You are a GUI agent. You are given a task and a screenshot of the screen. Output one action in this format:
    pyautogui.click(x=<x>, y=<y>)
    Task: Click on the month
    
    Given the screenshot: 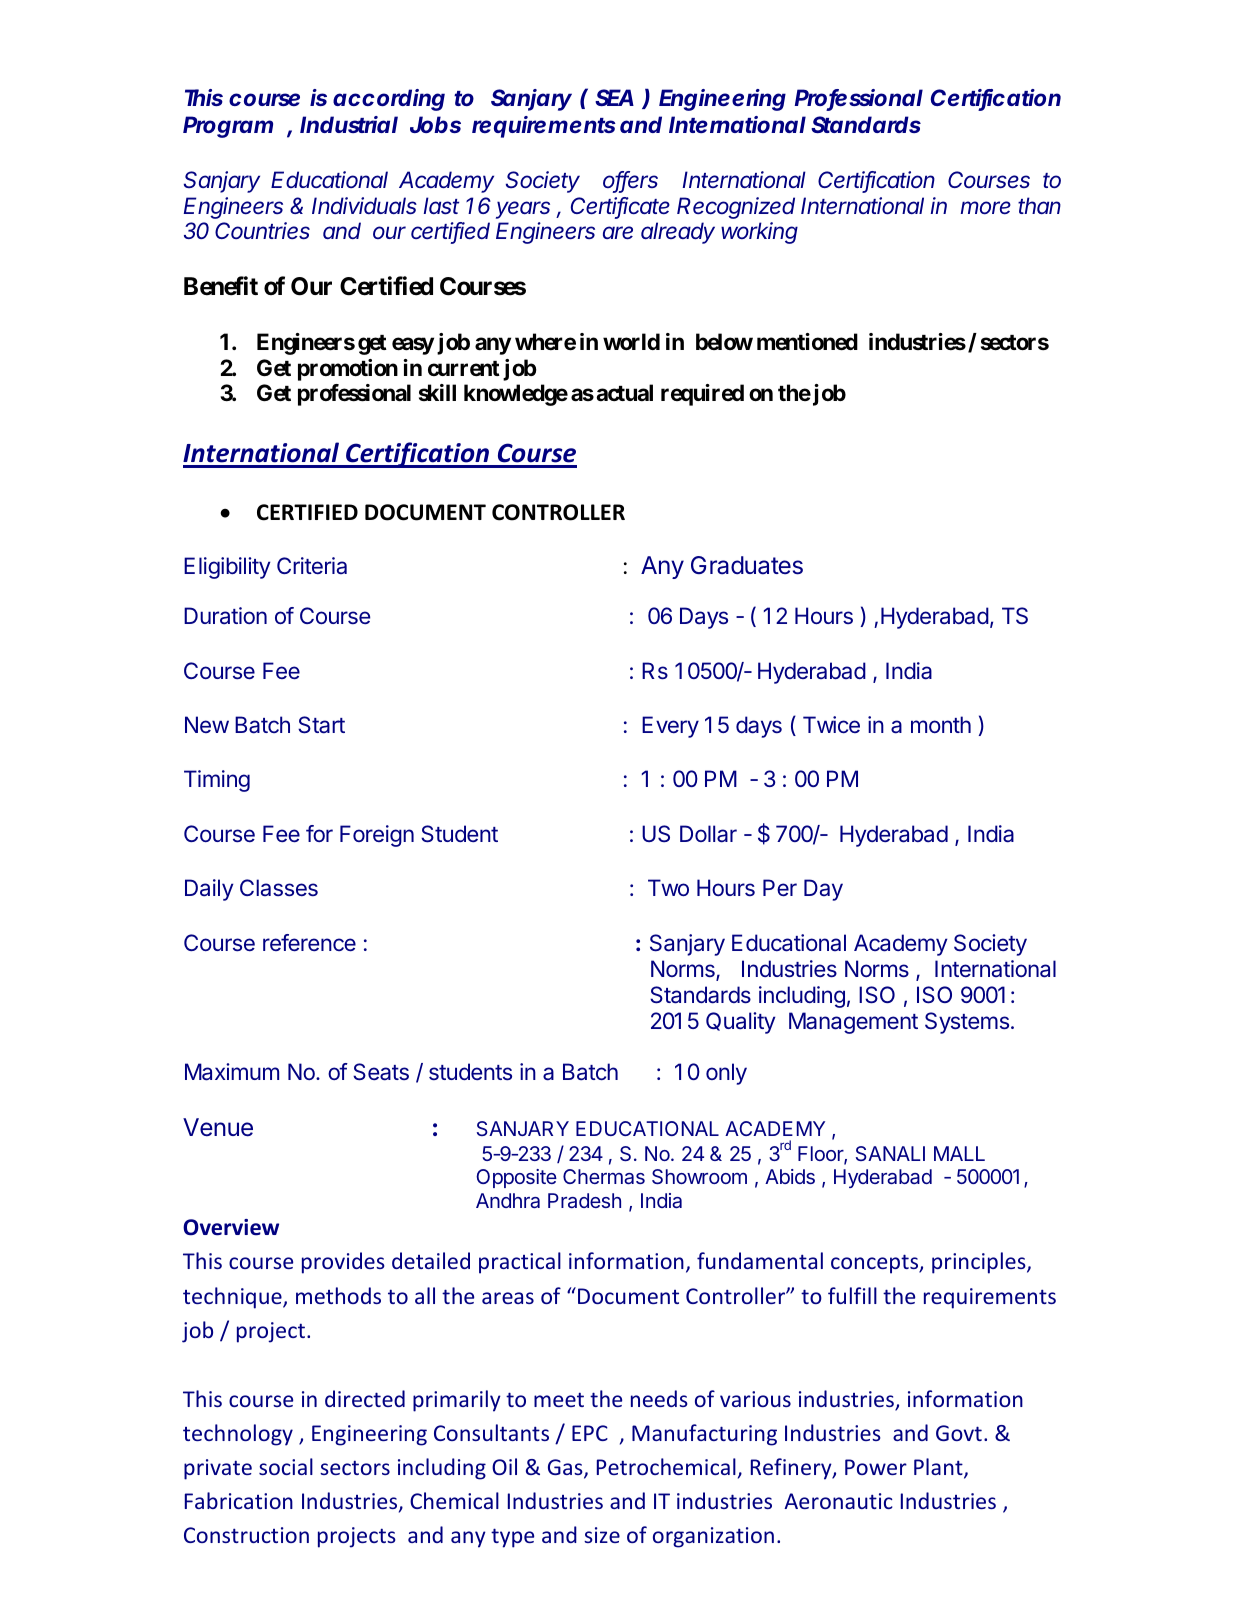 What is the action you would take?
    pyautogui.click(x=941, y=724)
